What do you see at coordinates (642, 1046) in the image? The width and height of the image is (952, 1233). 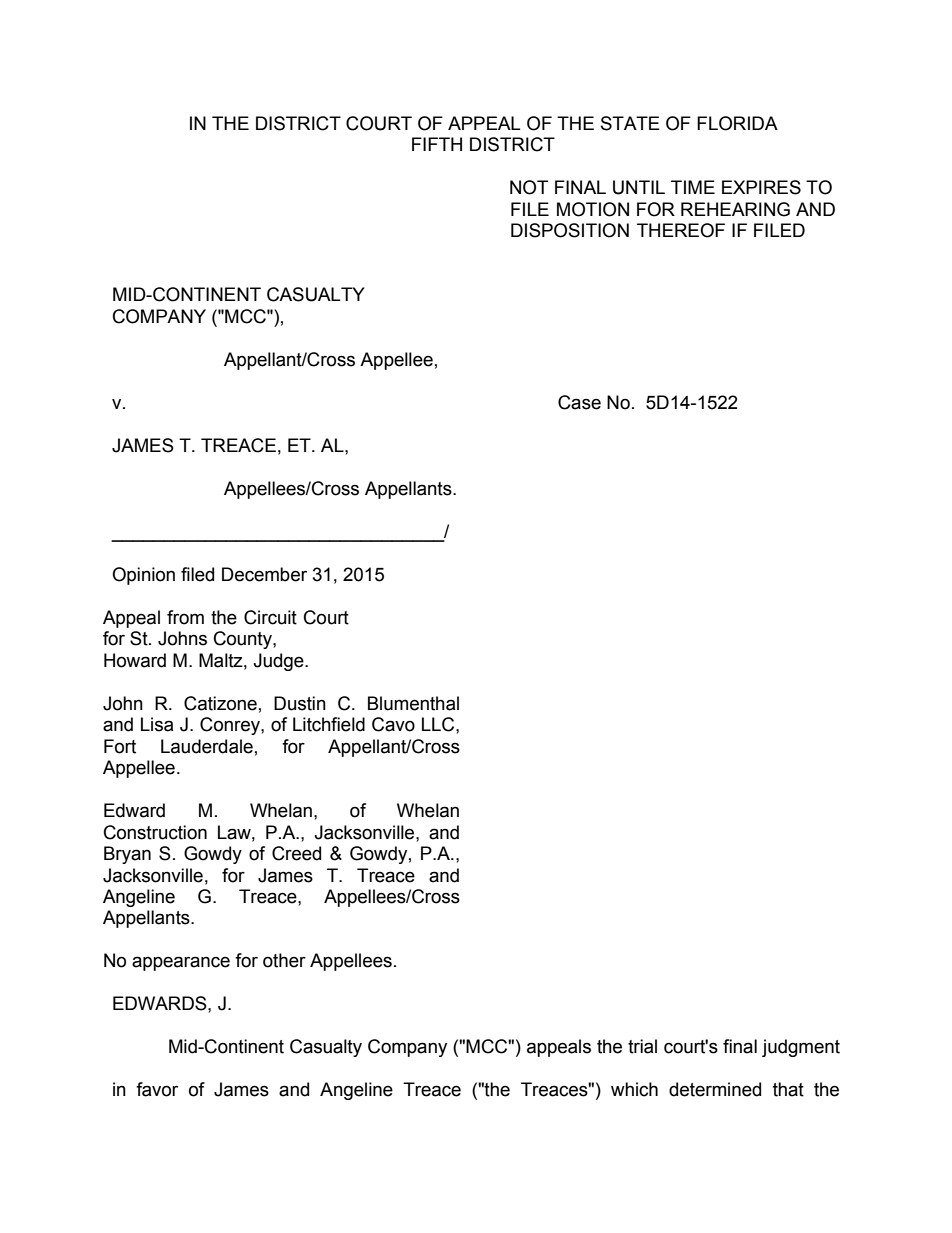 I see `trial` at bounding box center [642, 1046].
